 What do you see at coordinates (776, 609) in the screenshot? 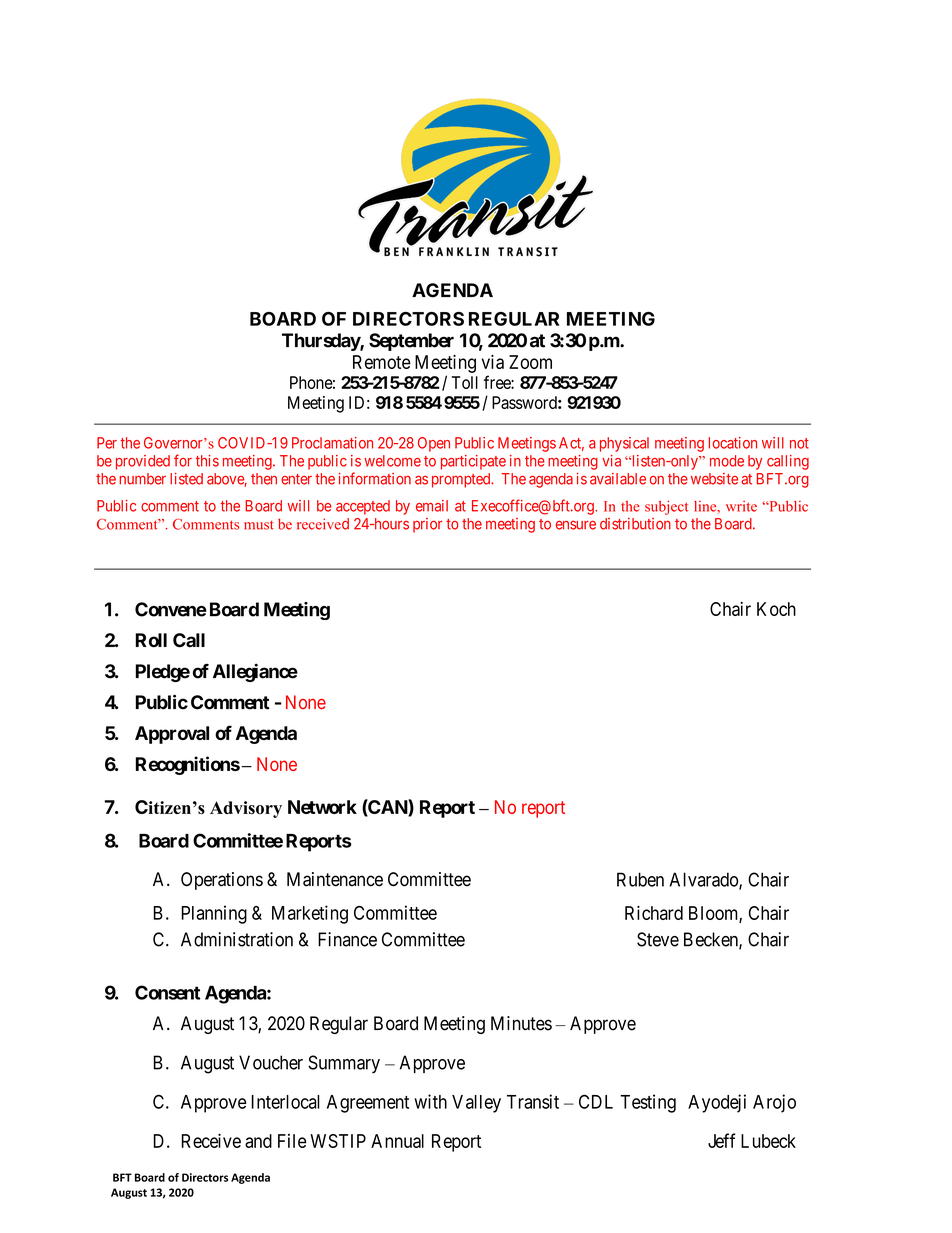
I see `Koch` at bounding box center [776, 609].
